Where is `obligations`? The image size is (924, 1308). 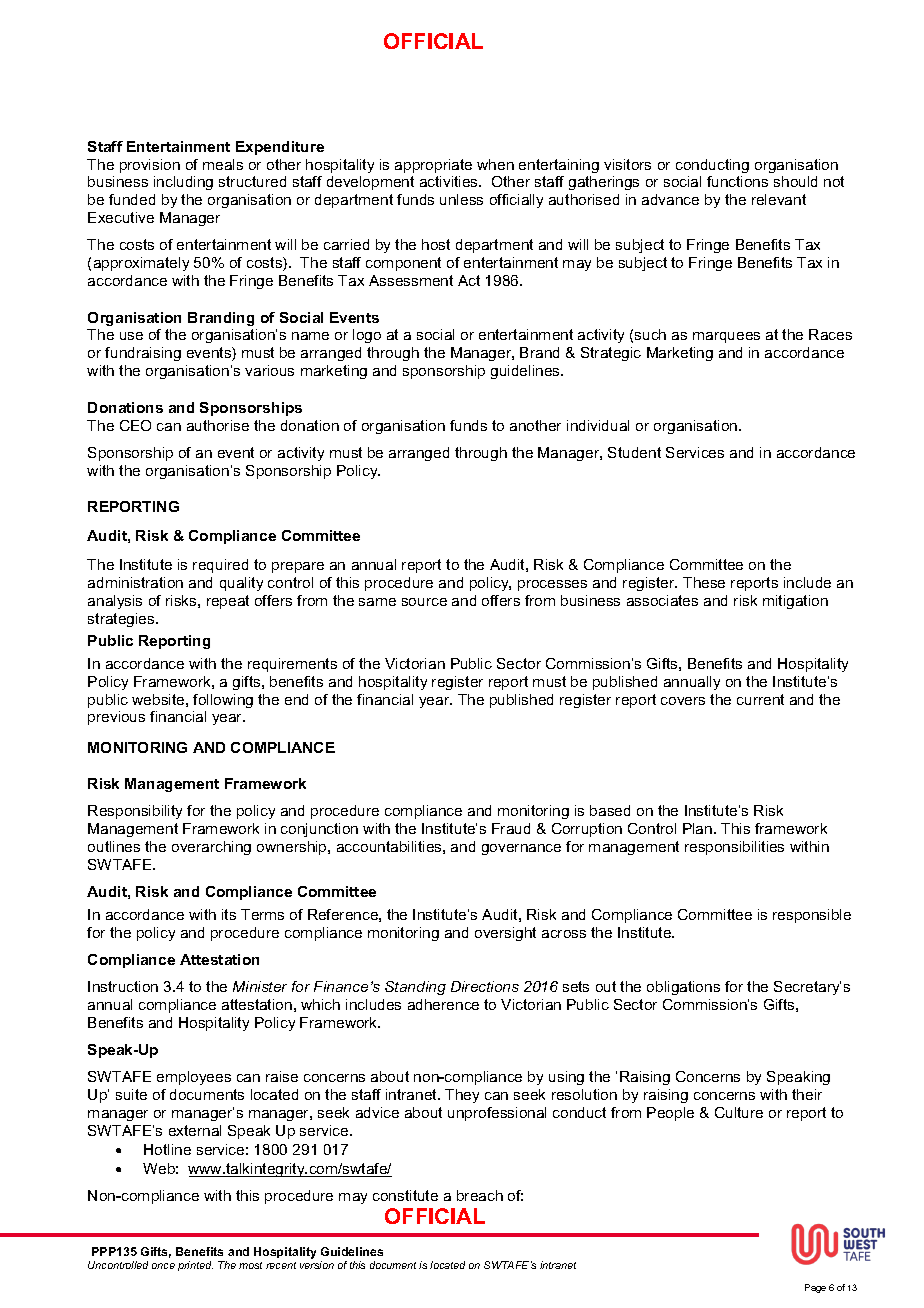
obligations is located at coordinates (683, 988).
